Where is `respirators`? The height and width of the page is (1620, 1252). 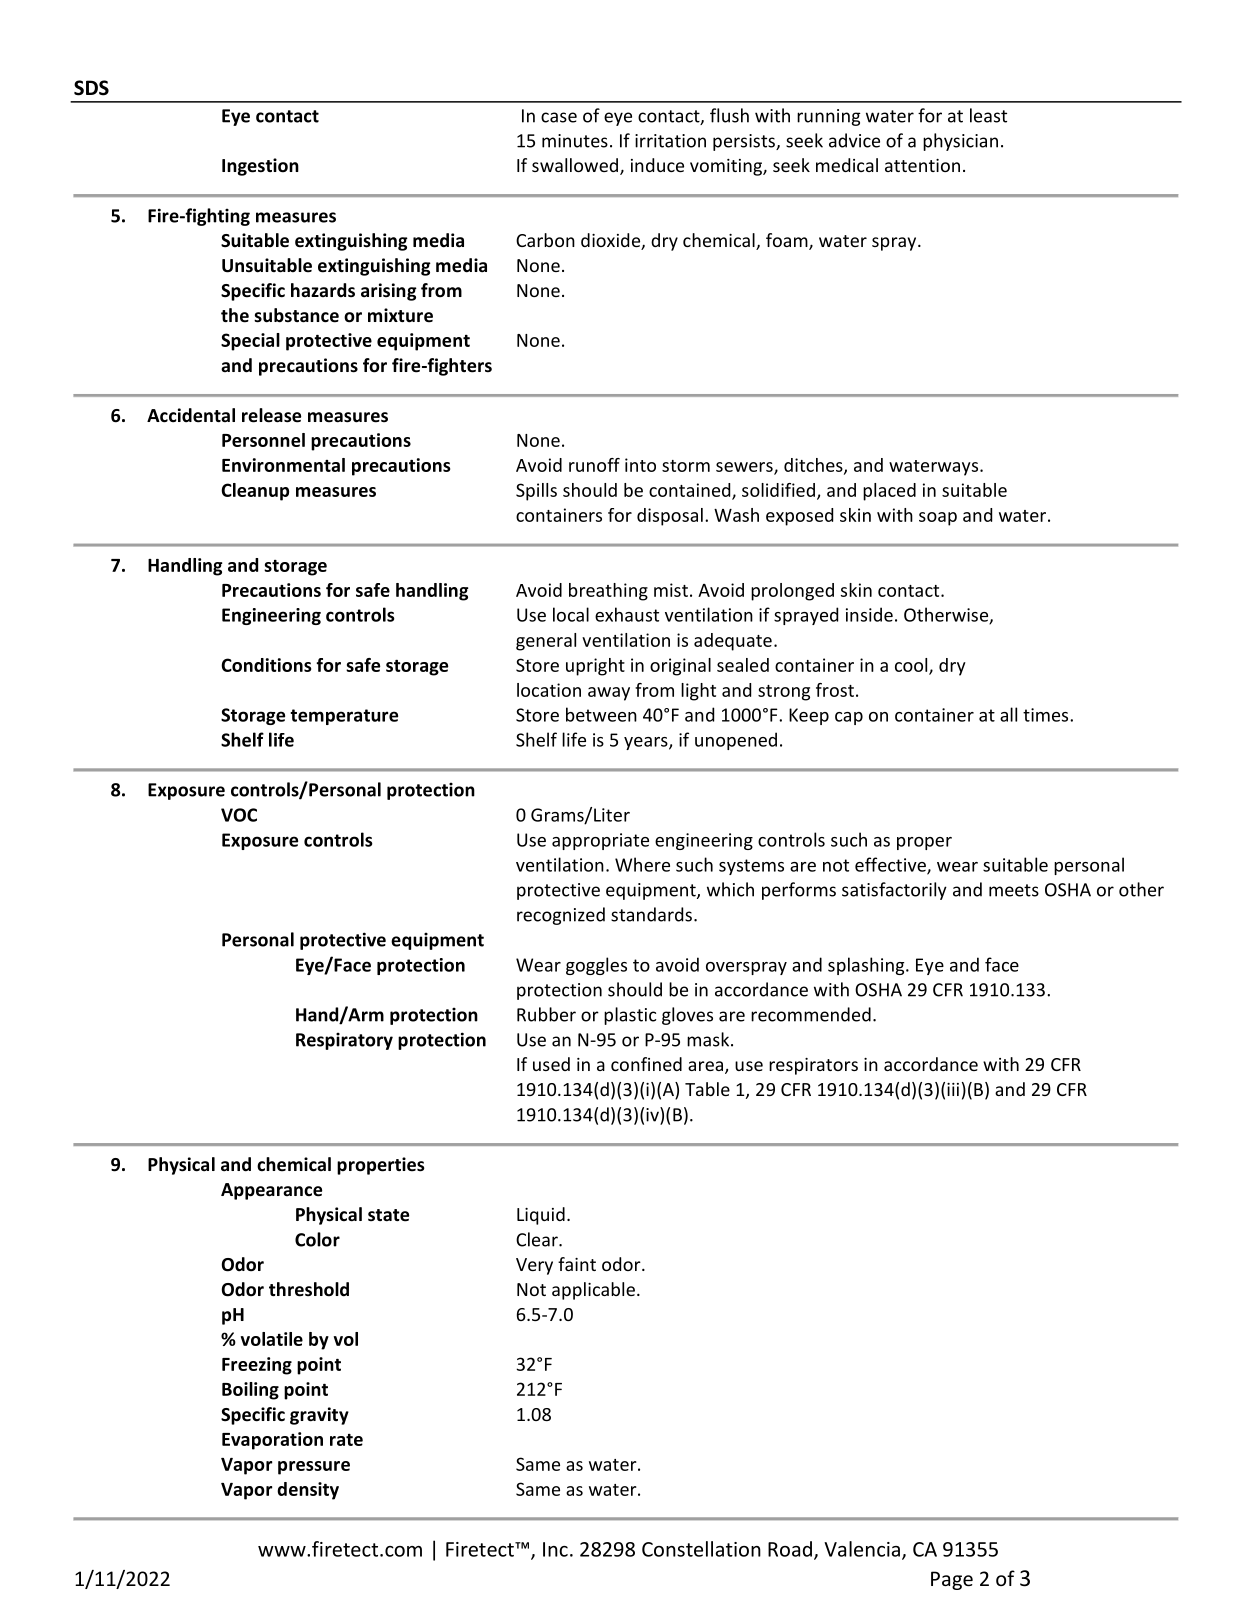
respirators is located at coordinates (813, 1066).
